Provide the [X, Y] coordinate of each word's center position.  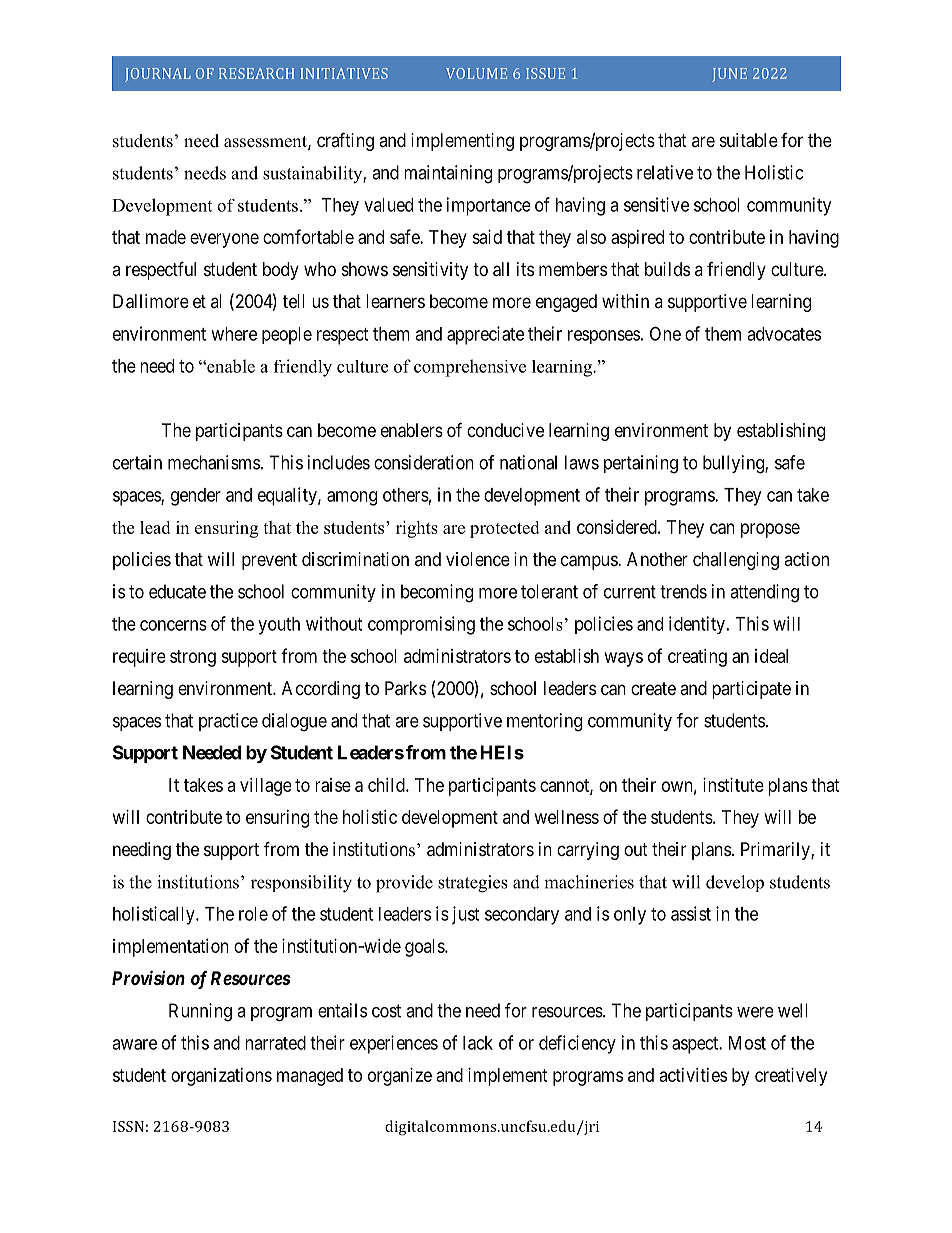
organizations [221, 1077]
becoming [437, 593]
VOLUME [476, 73]
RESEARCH [256, 73]
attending [764, 593]
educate [177, 591]
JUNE [729, 75]
